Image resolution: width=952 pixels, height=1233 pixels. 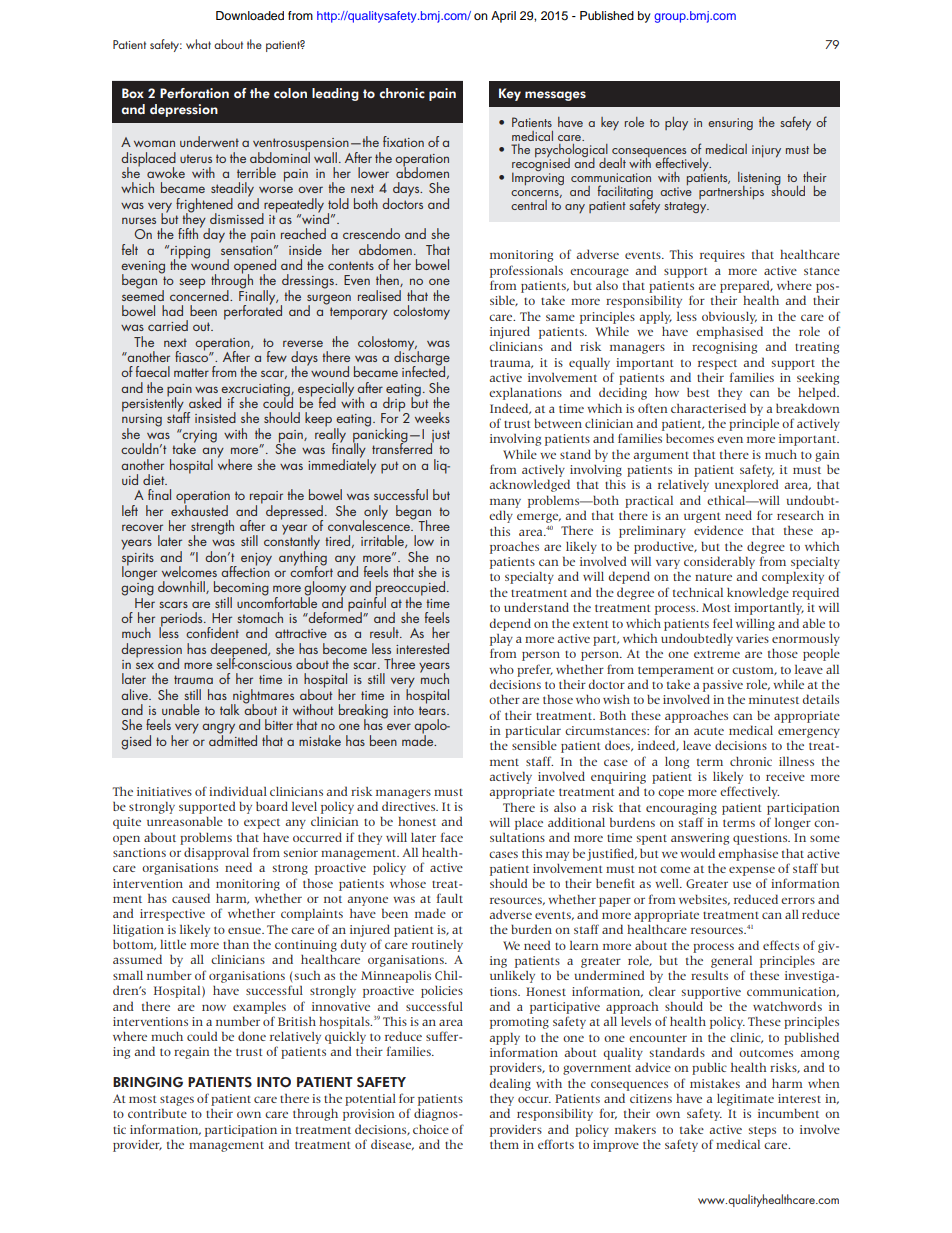 What do you see at coordinates (198, 44) in the page?
I see `what` at bounding box center [198, 44].
